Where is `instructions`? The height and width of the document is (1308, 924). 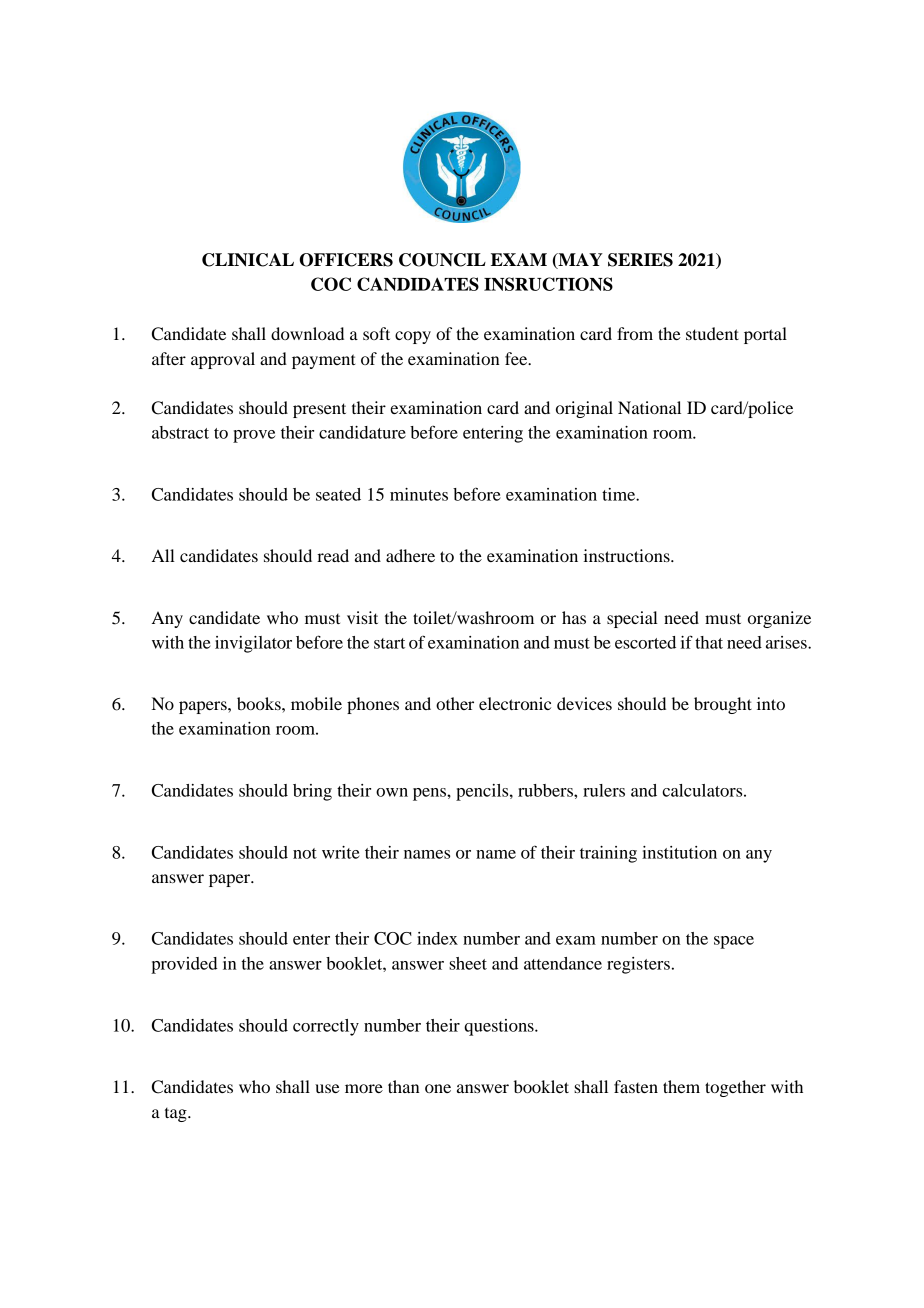 instructions is located at coordinates (627, 555).
